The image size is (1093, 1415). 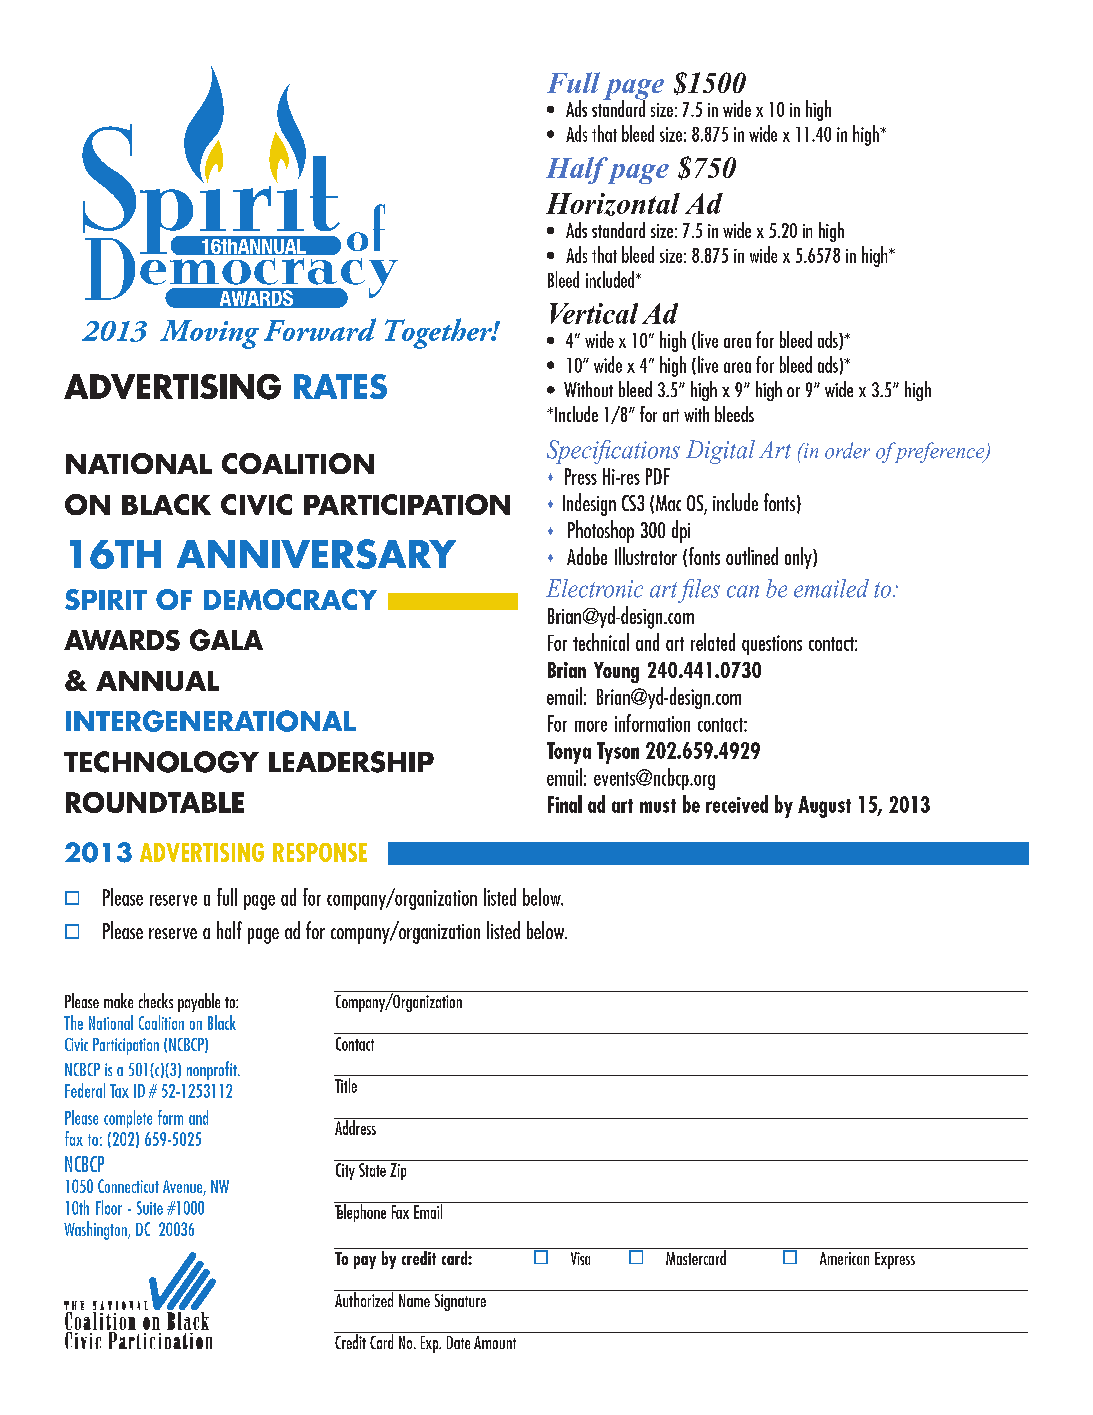 I want to click on Horizontal, so click(x=613, y=204).
